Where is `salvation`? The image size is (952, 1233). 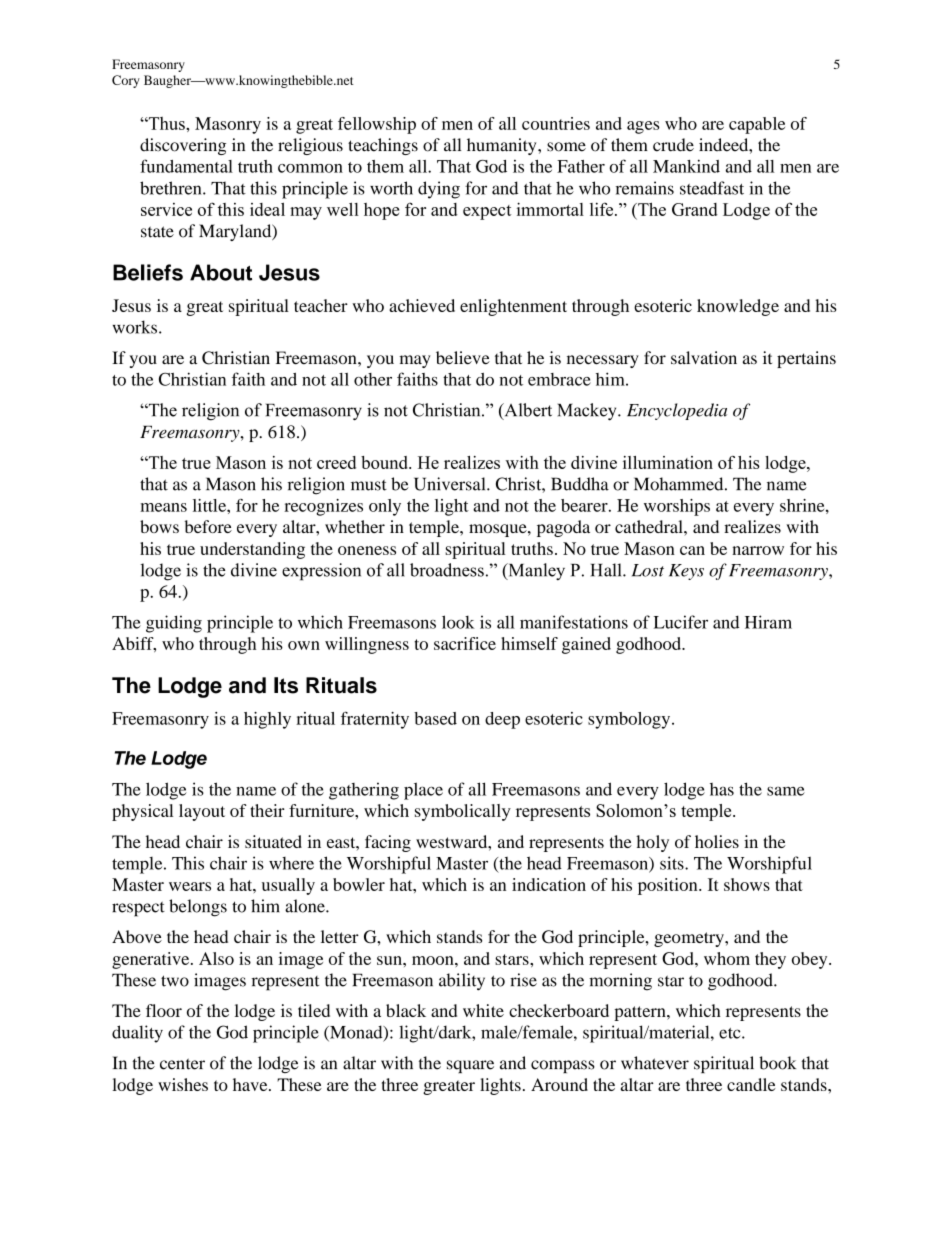 salvation is located at coordinates (704, 358).
